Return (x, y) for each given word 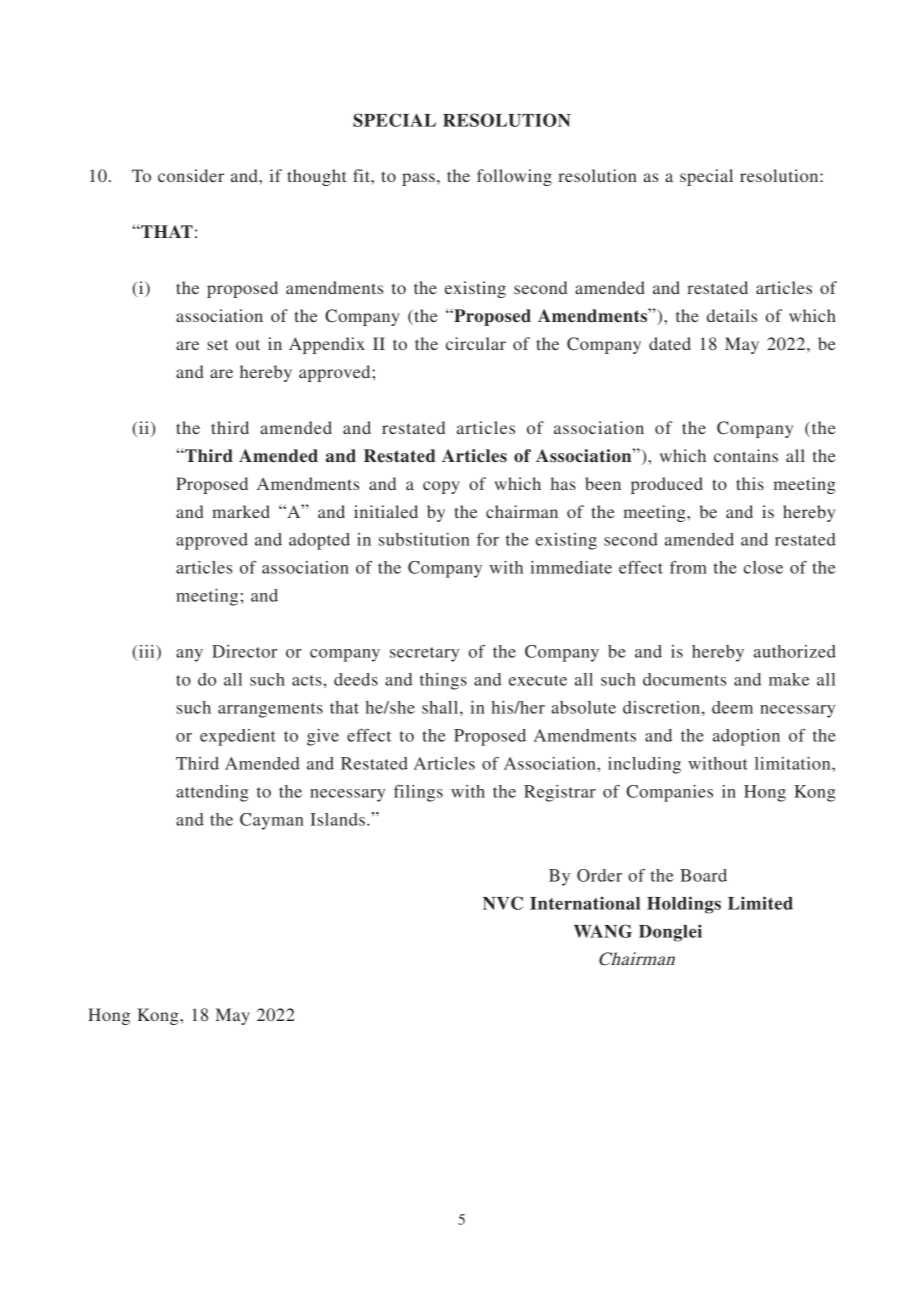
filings (418, 793)
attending (212, 793)
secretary (424, 654)
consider (191, 175)
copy (441, 487)
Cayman (272, 821)
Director (244, 651)
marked (241, 511)
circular (476, 343)
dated (670, 343)
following (514, 177)
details (732, 315)
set (217, 344)
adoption (746, 737)
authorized (795, 651)
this (750, 483)
